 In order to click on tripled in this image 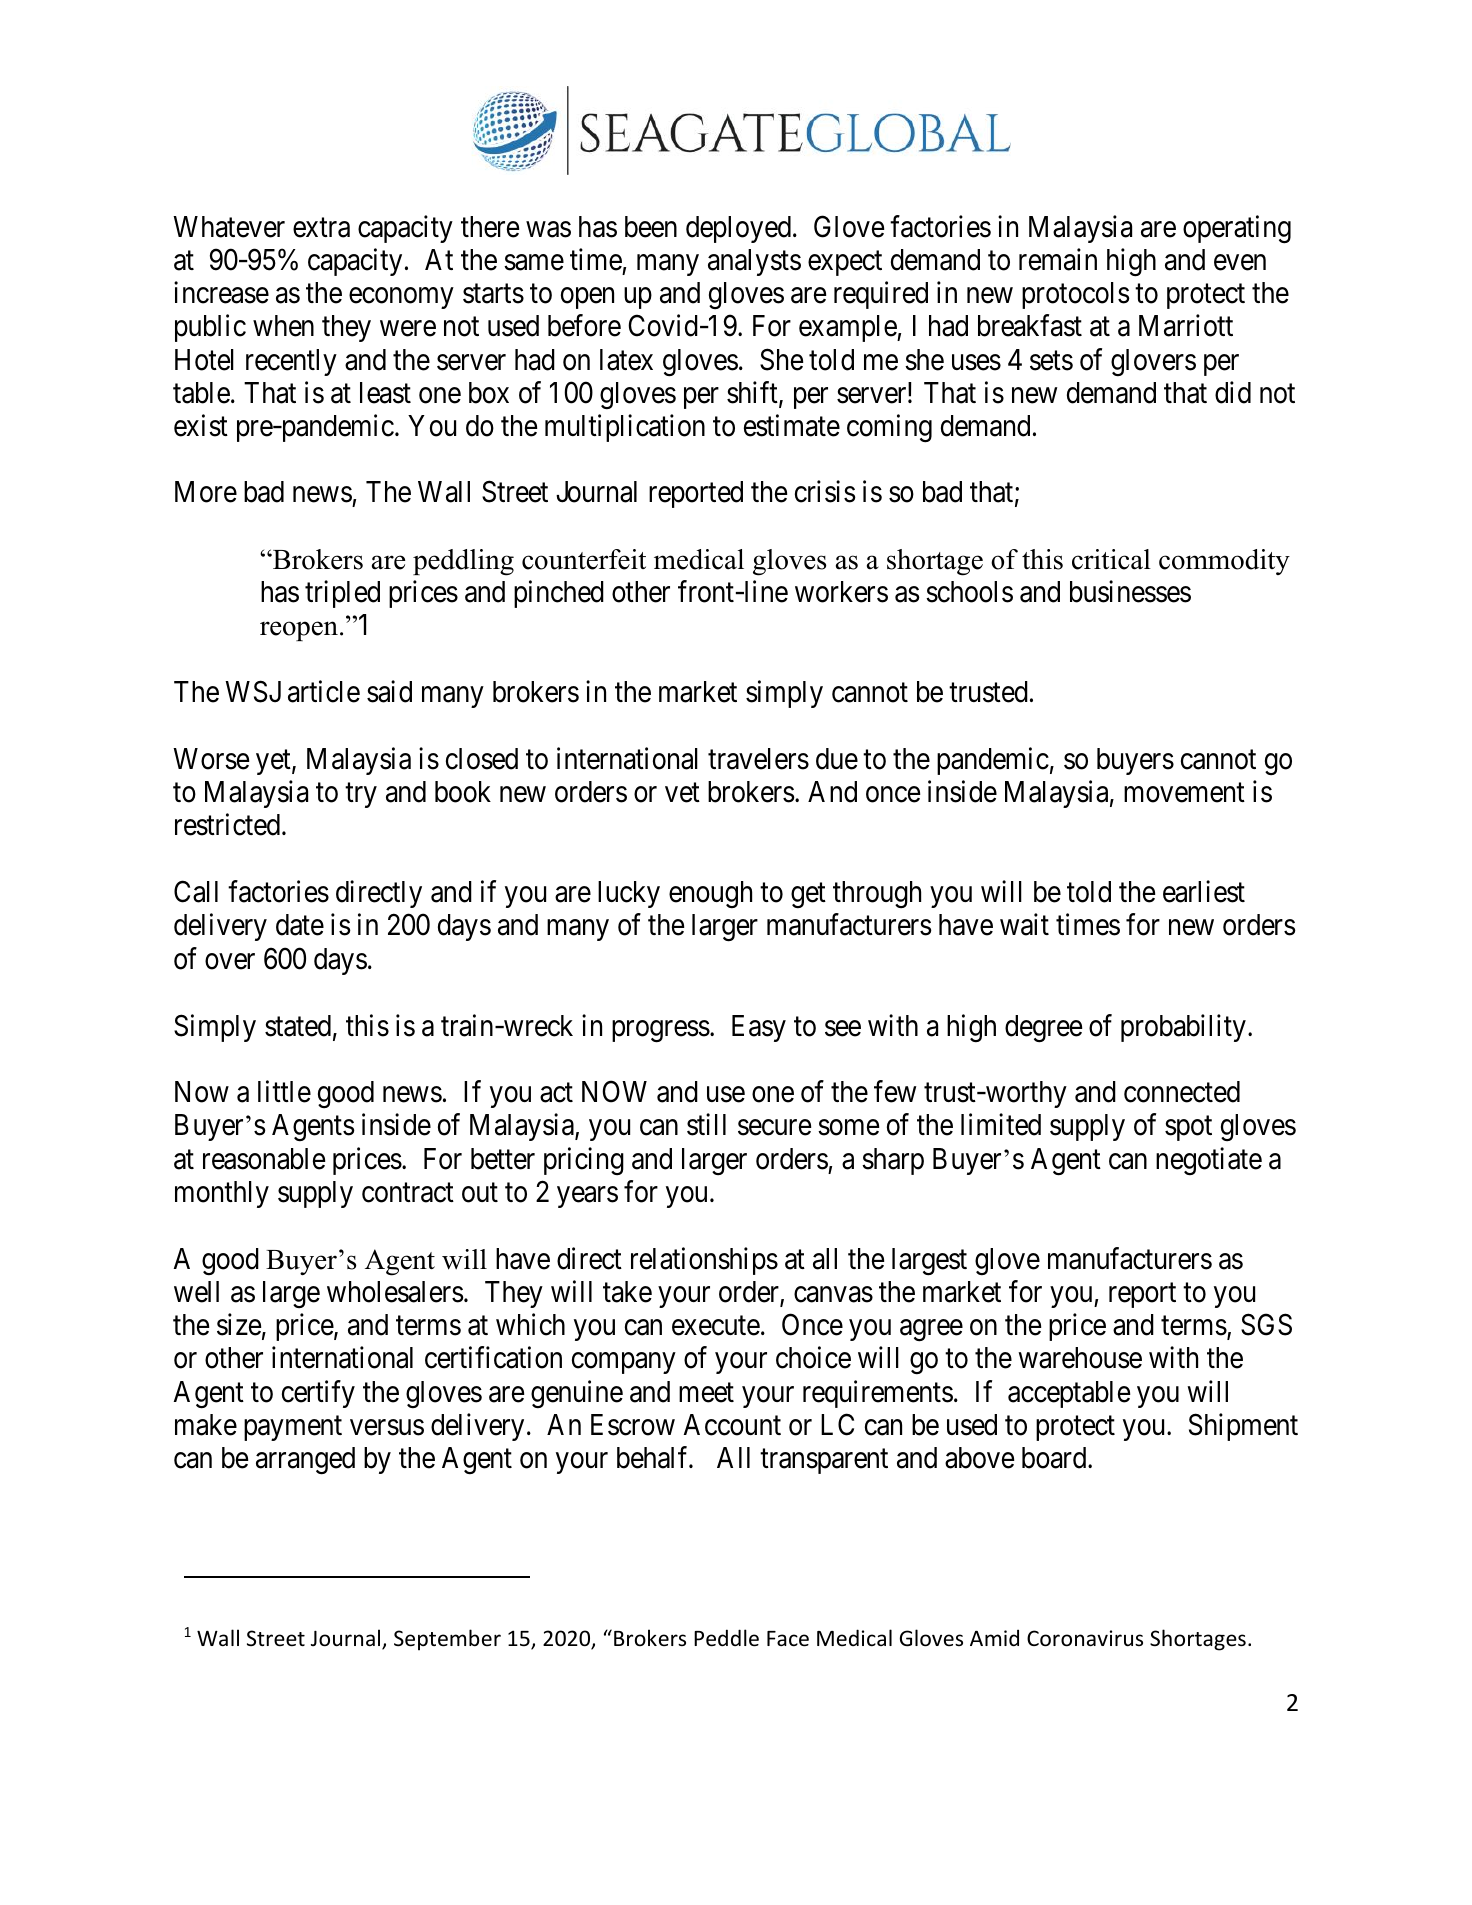, I will do `click(342, 594)`.
